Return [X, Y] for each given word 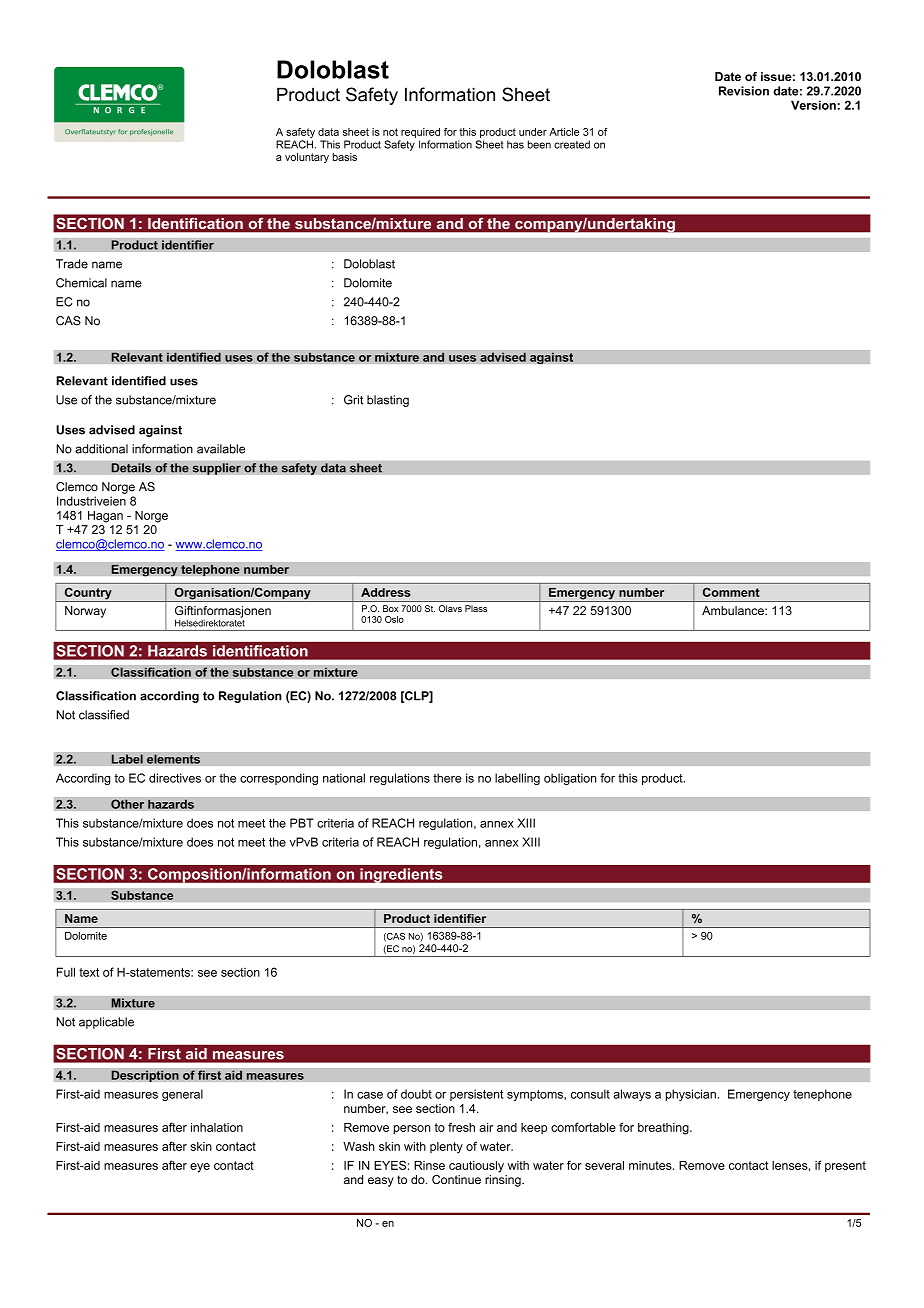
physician [691, 1095]
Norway [85, 612]
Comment [731, 592]
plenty [446, 1148]
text [89, 972]
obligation [570, 779]
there [447, 778]
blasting [388, 401]
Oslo [394, 619]
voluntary [307, 158]
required [420, 133]
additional [101, 449]
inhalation [217, 1127]
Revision [744, 91]
